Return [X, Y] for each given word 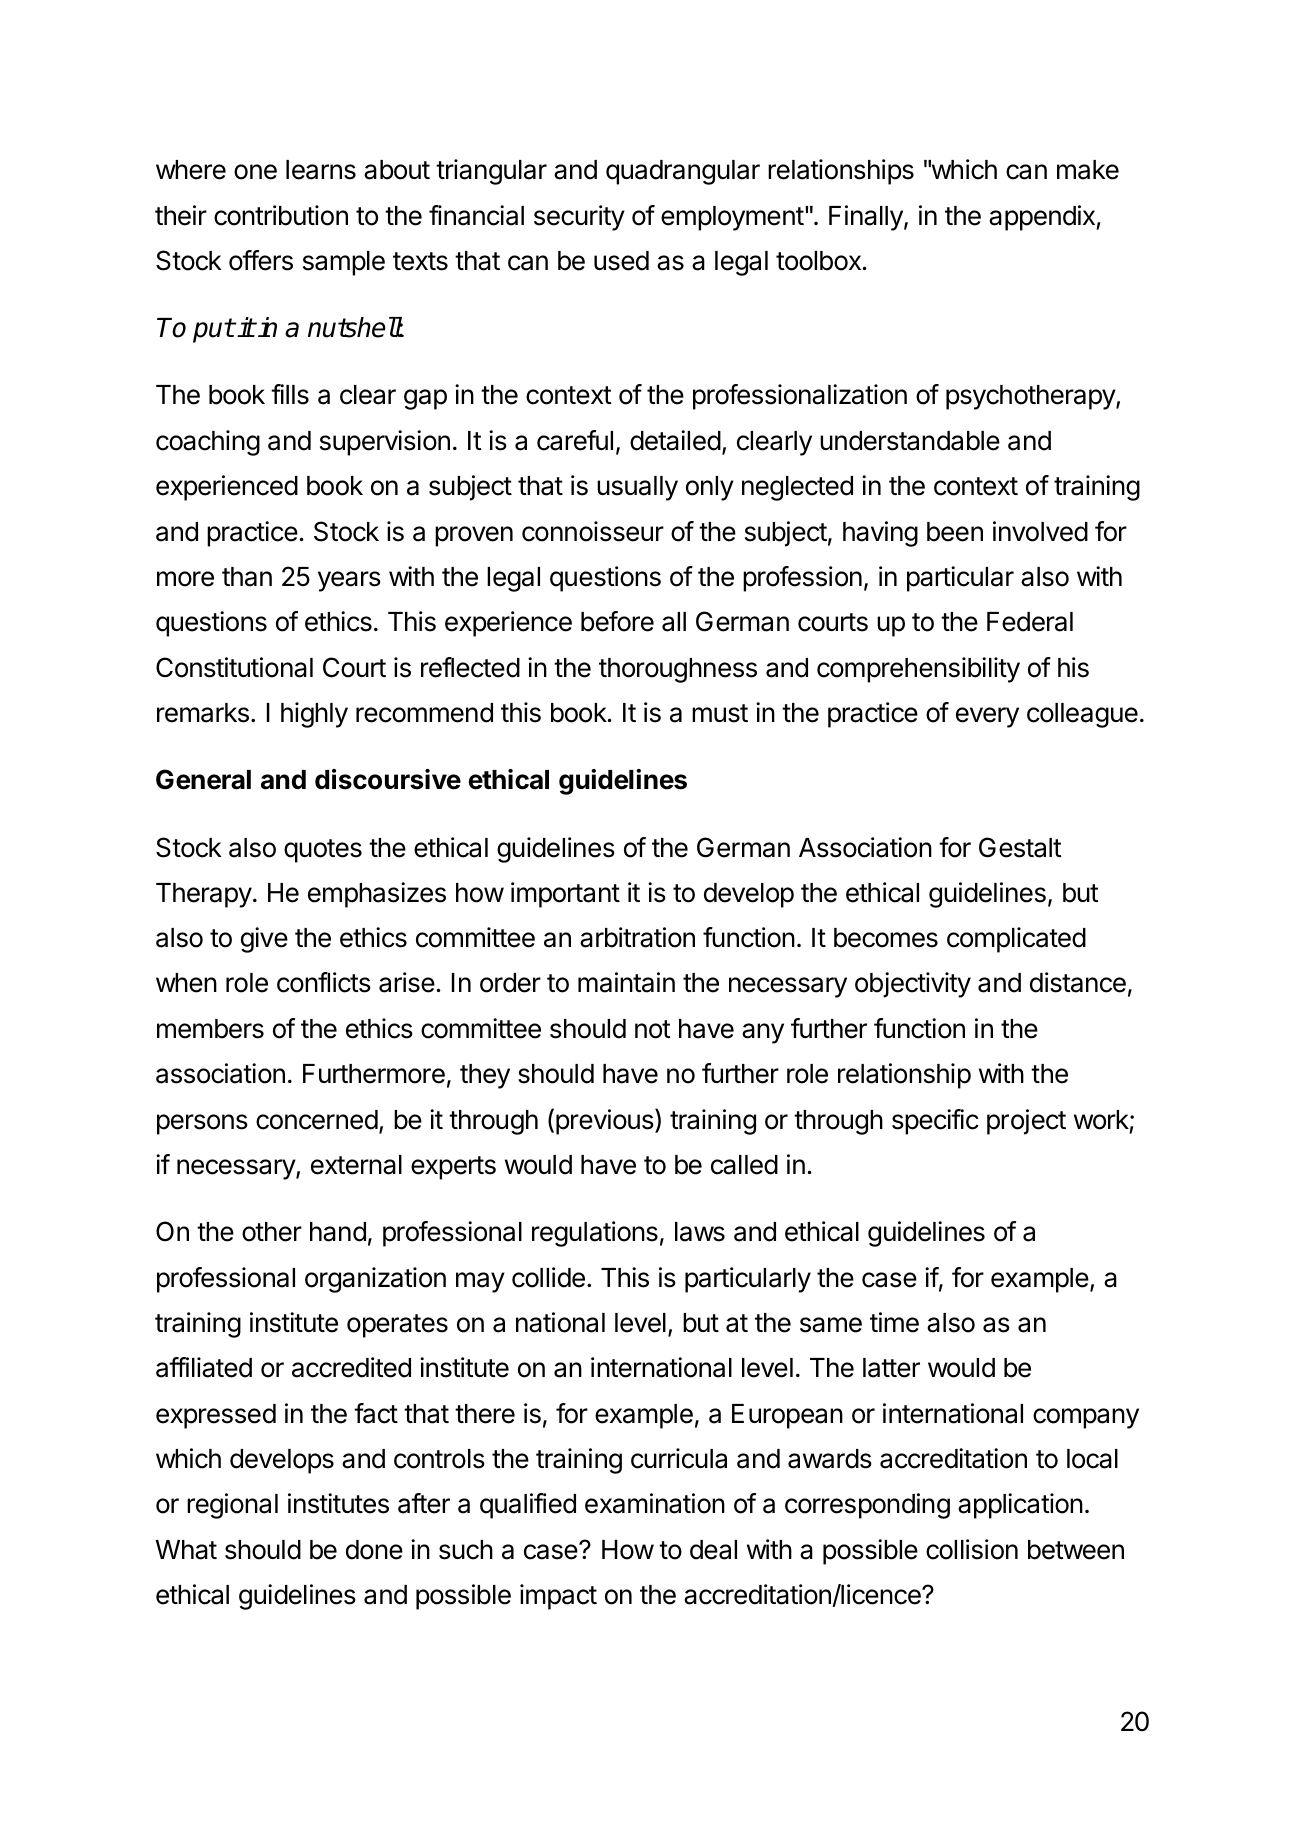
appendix [1042, 218]
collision [972, 1549]
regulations [595, 1234]
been [955, 532]
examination [655, 1503]
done [374, 1550]
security [579, 218]
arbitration [637, 937]
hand [338, 1232]
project [1026, 1122]
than [247, 577]
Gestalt [1020, 847]
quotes [323, 851]
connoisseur [593, 531]
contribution [281, 215]
